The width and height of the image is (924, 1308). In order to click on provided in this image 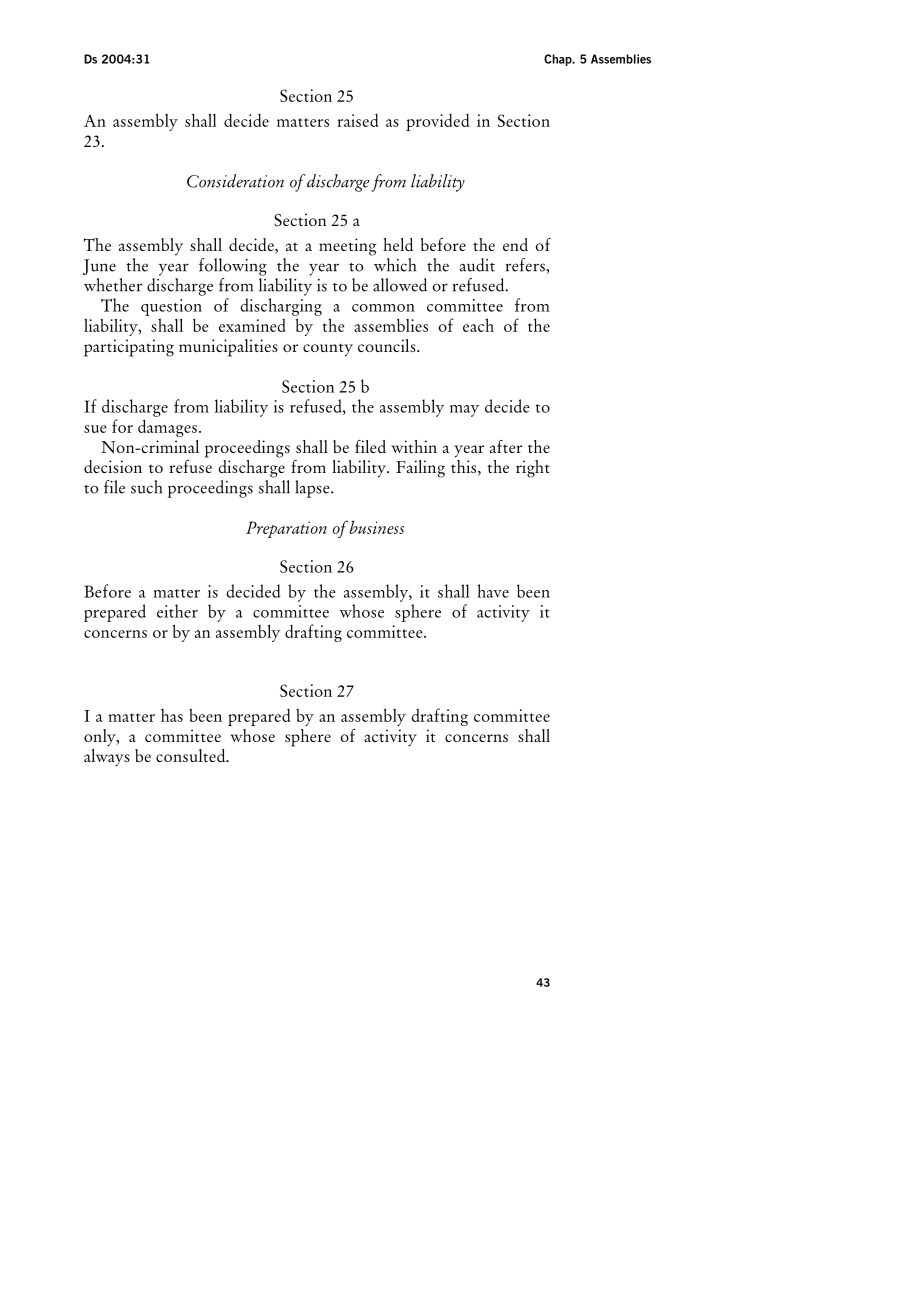, I will do `click(437, 122)`.
